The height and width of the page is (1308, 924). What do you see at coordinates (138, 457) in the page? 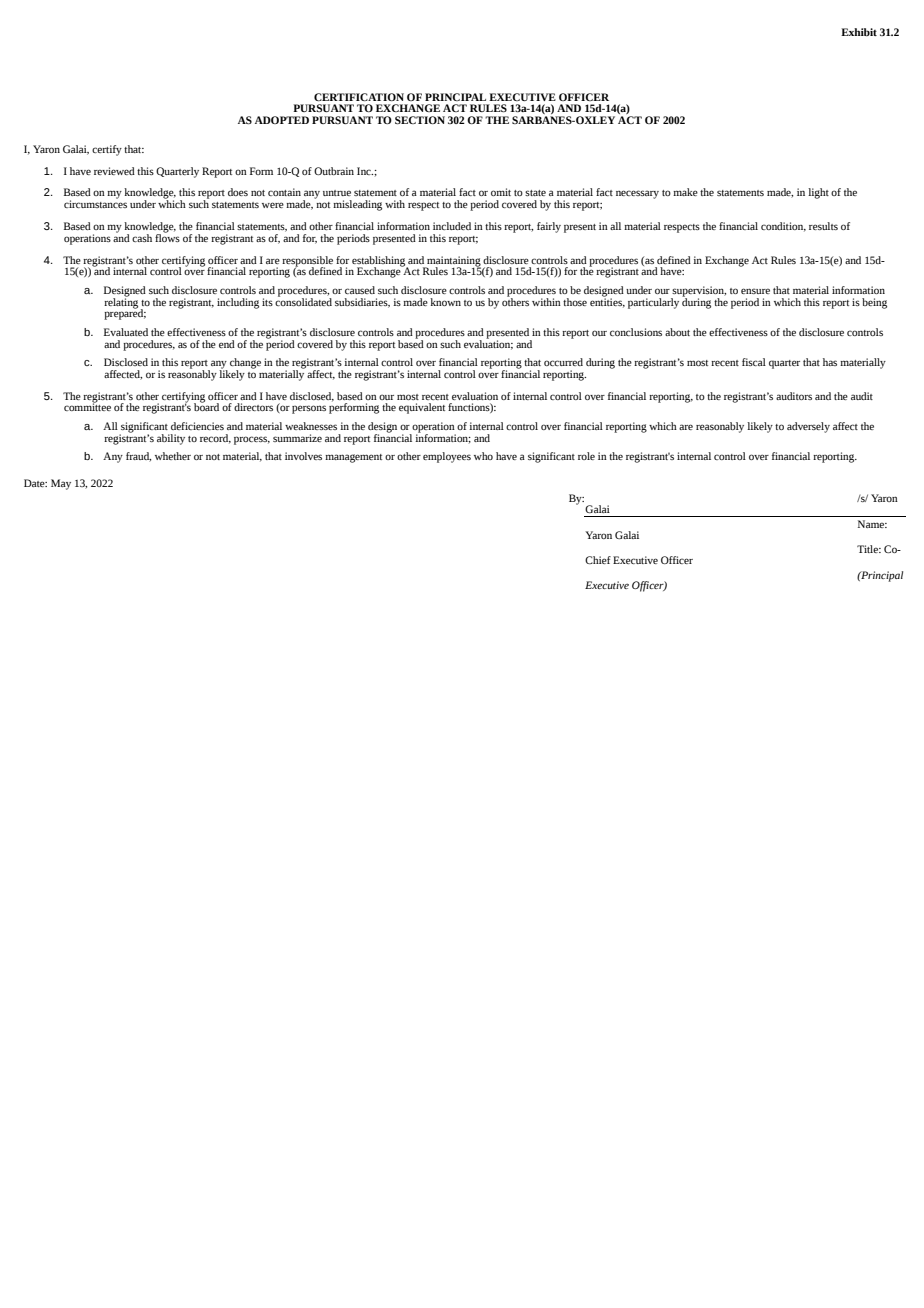
I see `fraud` at bounding box center [138, 457].
